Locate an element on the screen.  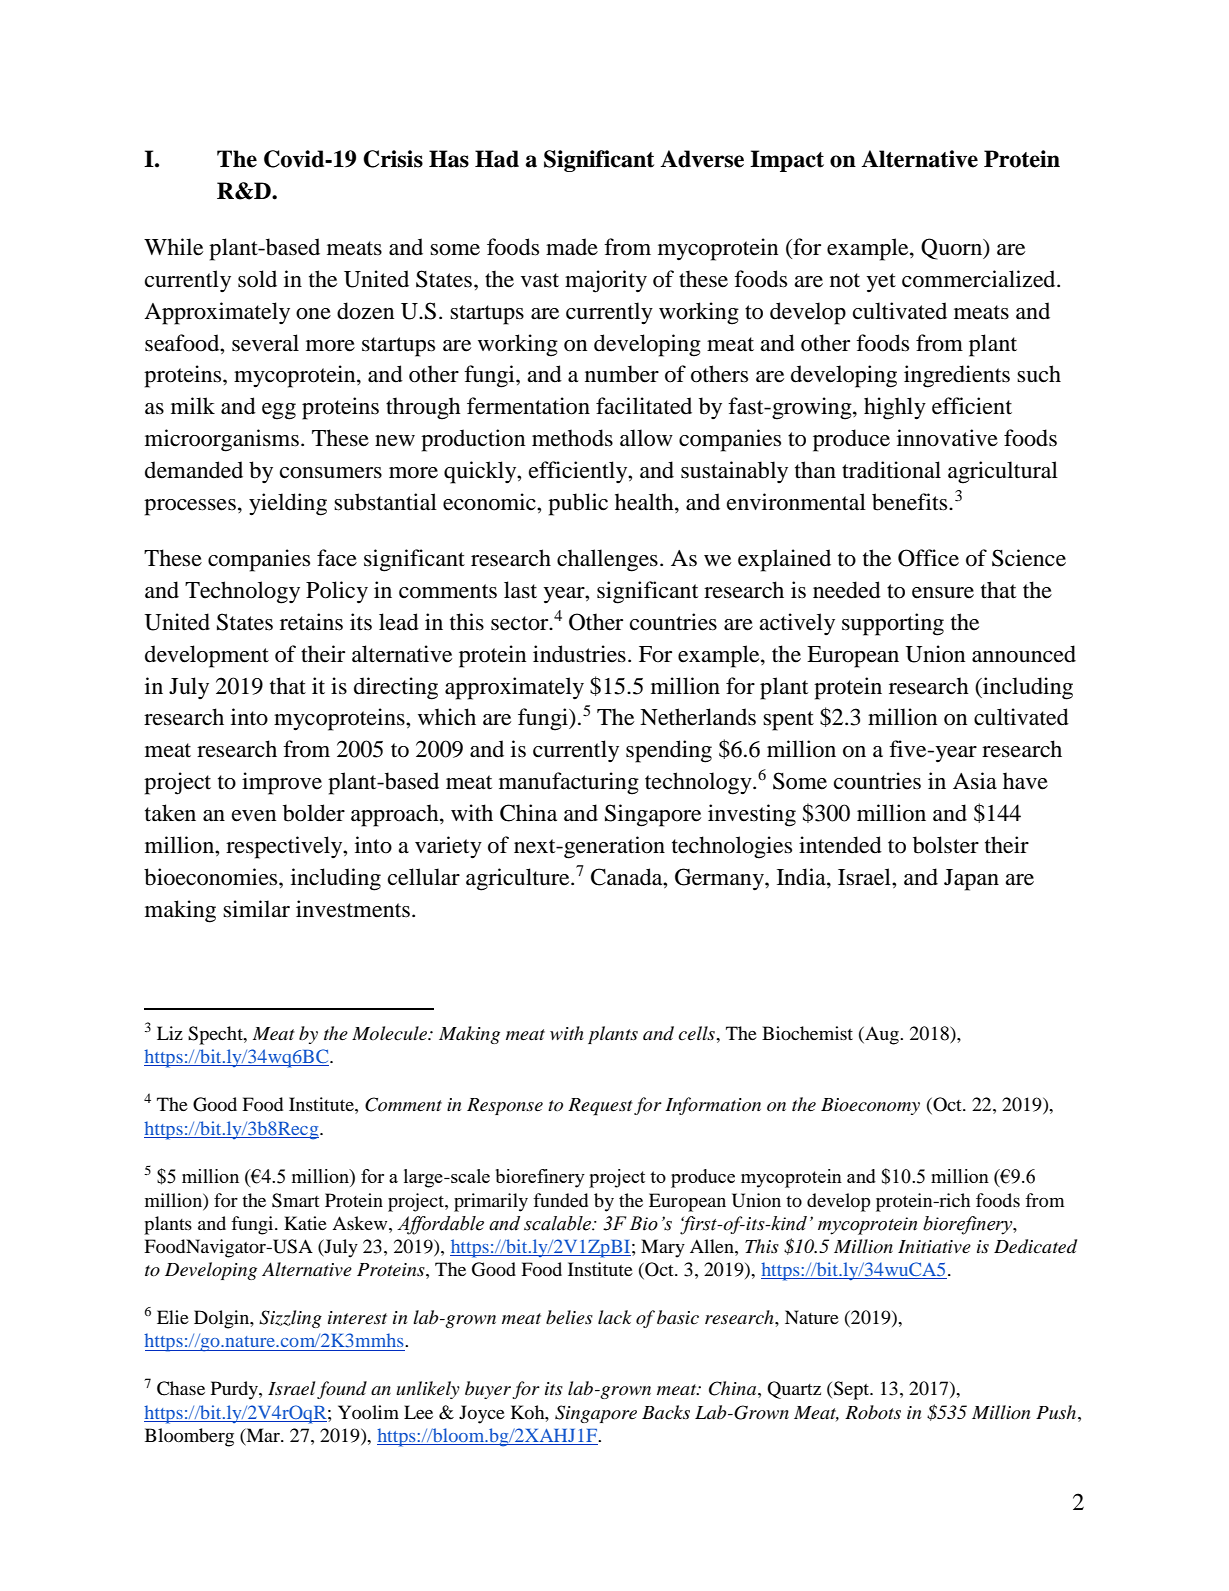
improve is located at coordinates (282, 783).
